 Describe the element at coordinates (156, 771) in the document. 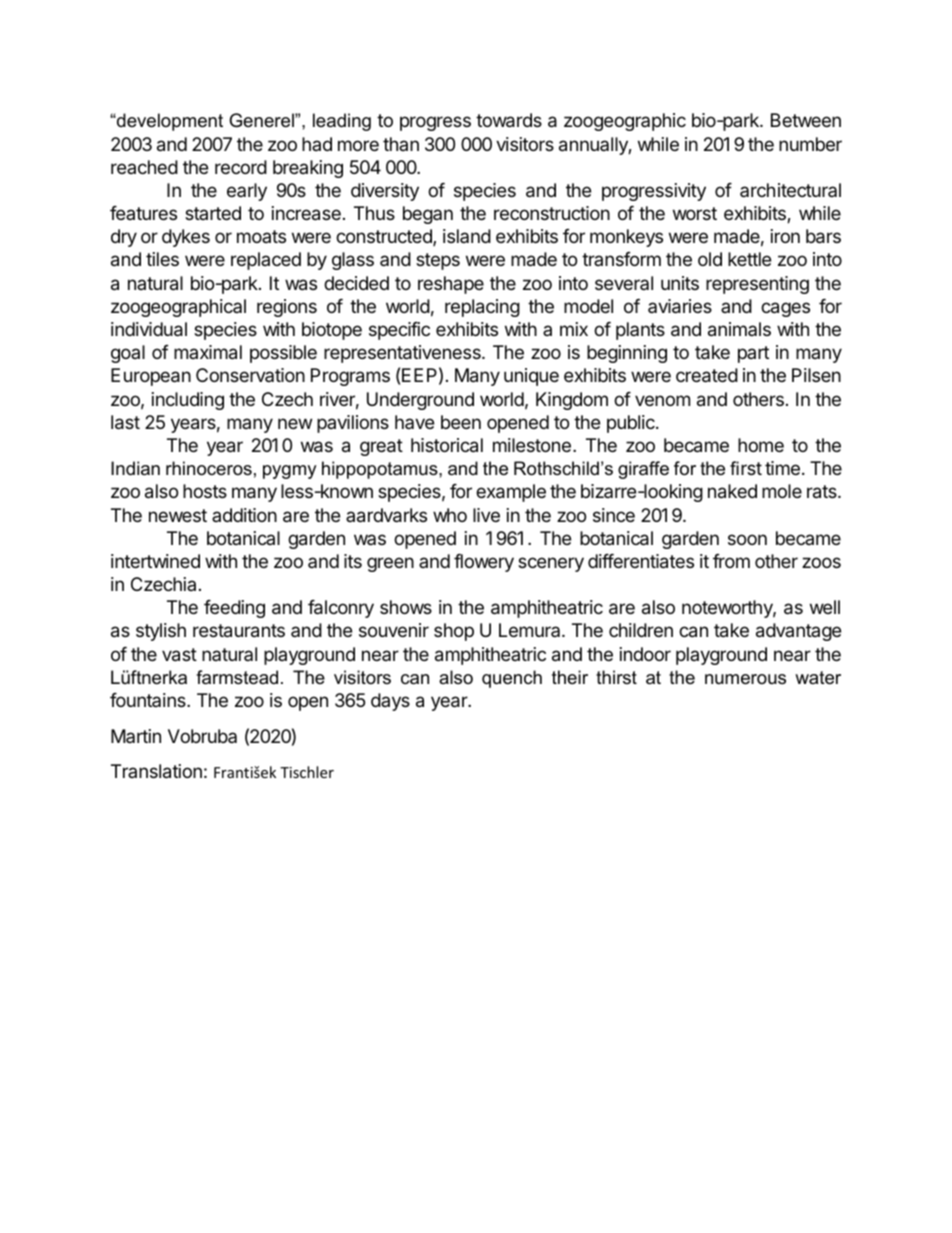

I see `Translation` at that location.
